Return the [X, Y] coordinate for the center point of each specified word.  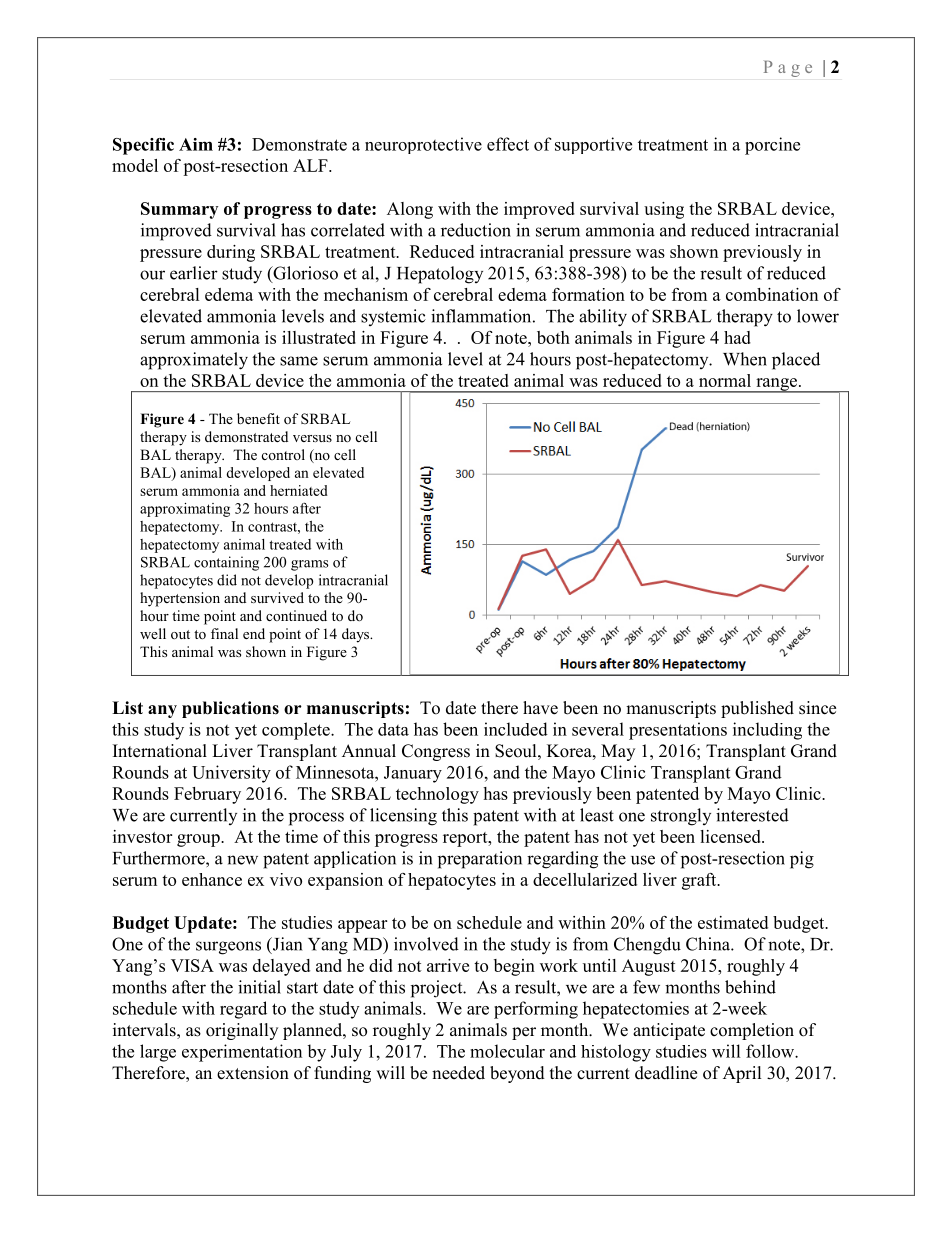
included [516, 729]
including [767, 731]
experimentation [242, 1053]
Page [788, 69]
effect [508, 144]
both [553, 337]
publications [230, 709]
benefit [258, 418]
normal [725, 380]
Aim [196, 144]
